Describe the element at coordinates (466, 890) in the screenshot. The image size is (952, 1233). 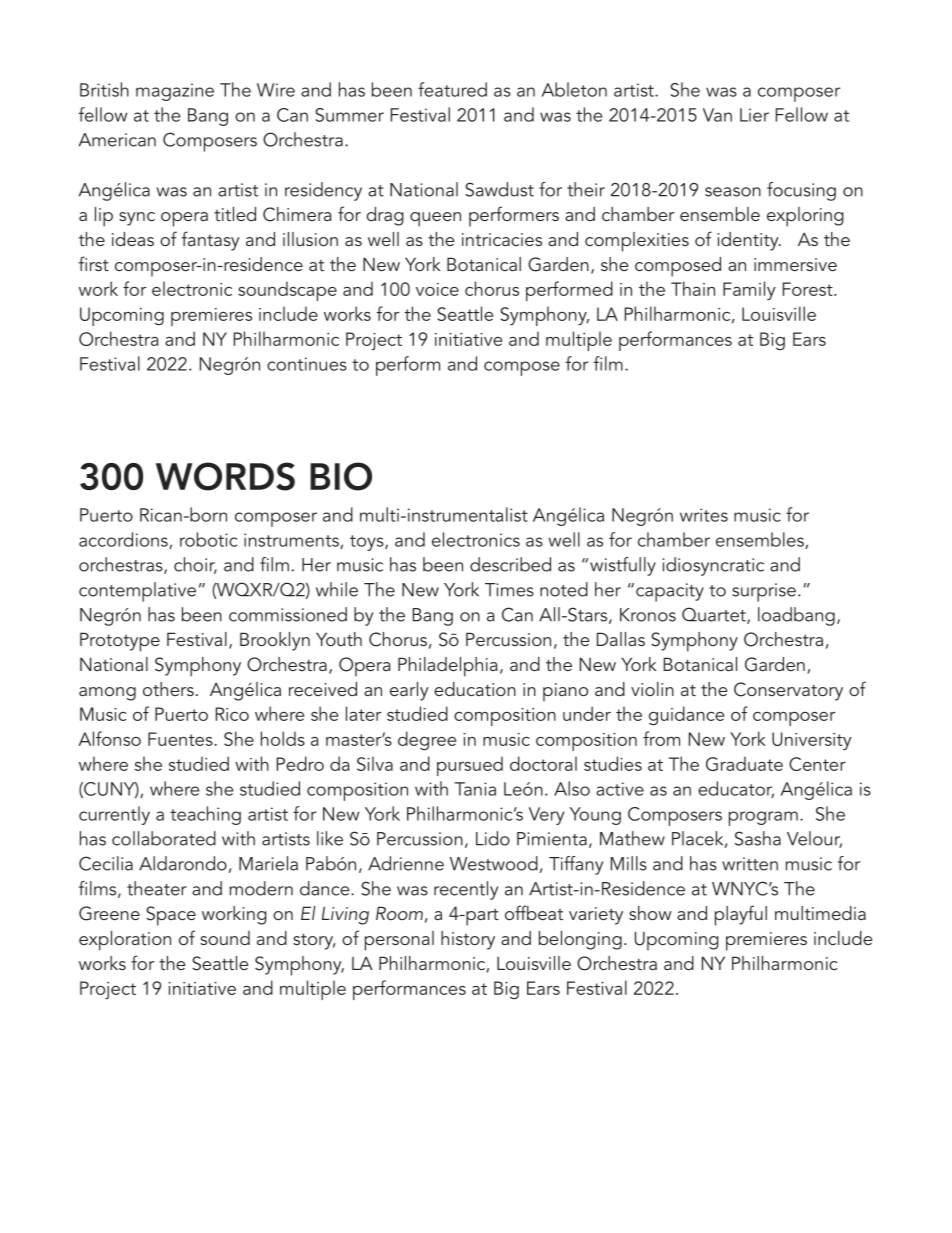
I see `recently` at that location.
